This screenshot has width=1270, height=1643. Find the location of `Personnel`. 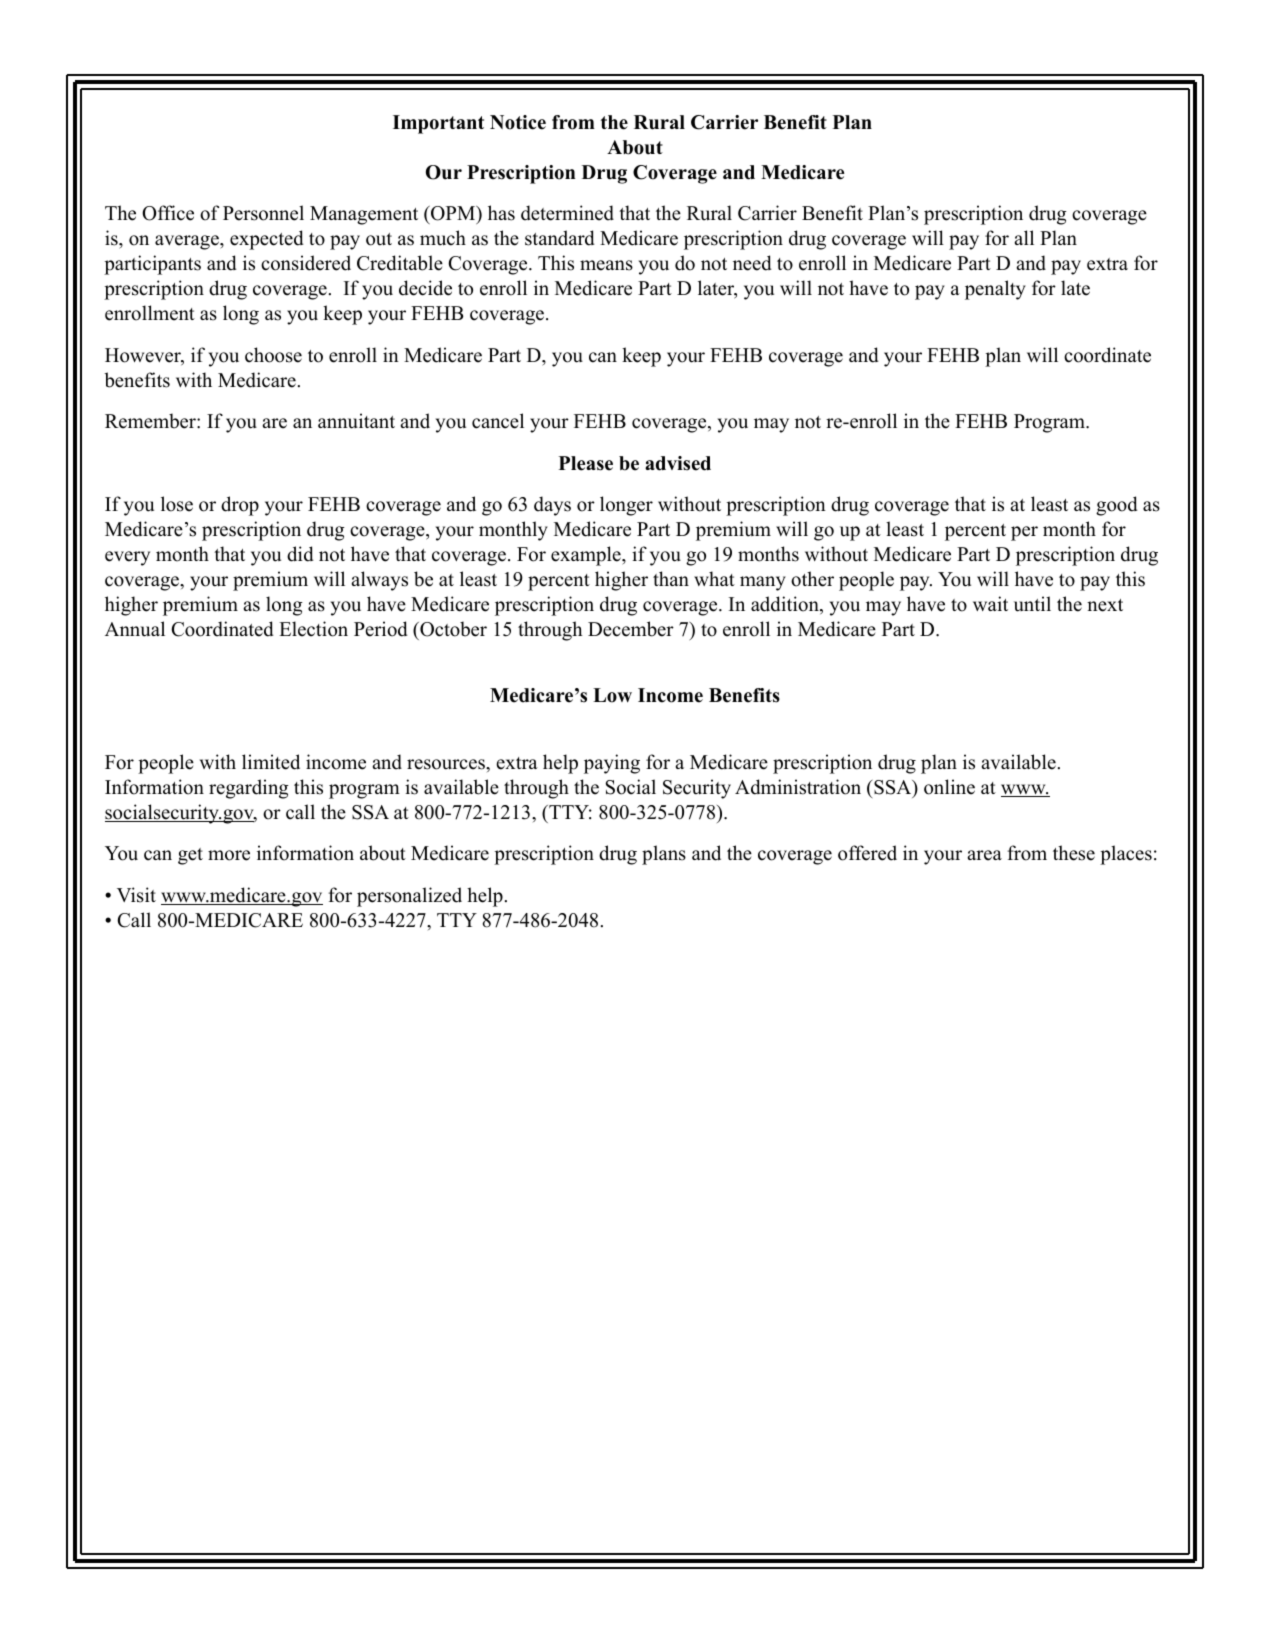

Personnel is located at coordinates (263, 213).
